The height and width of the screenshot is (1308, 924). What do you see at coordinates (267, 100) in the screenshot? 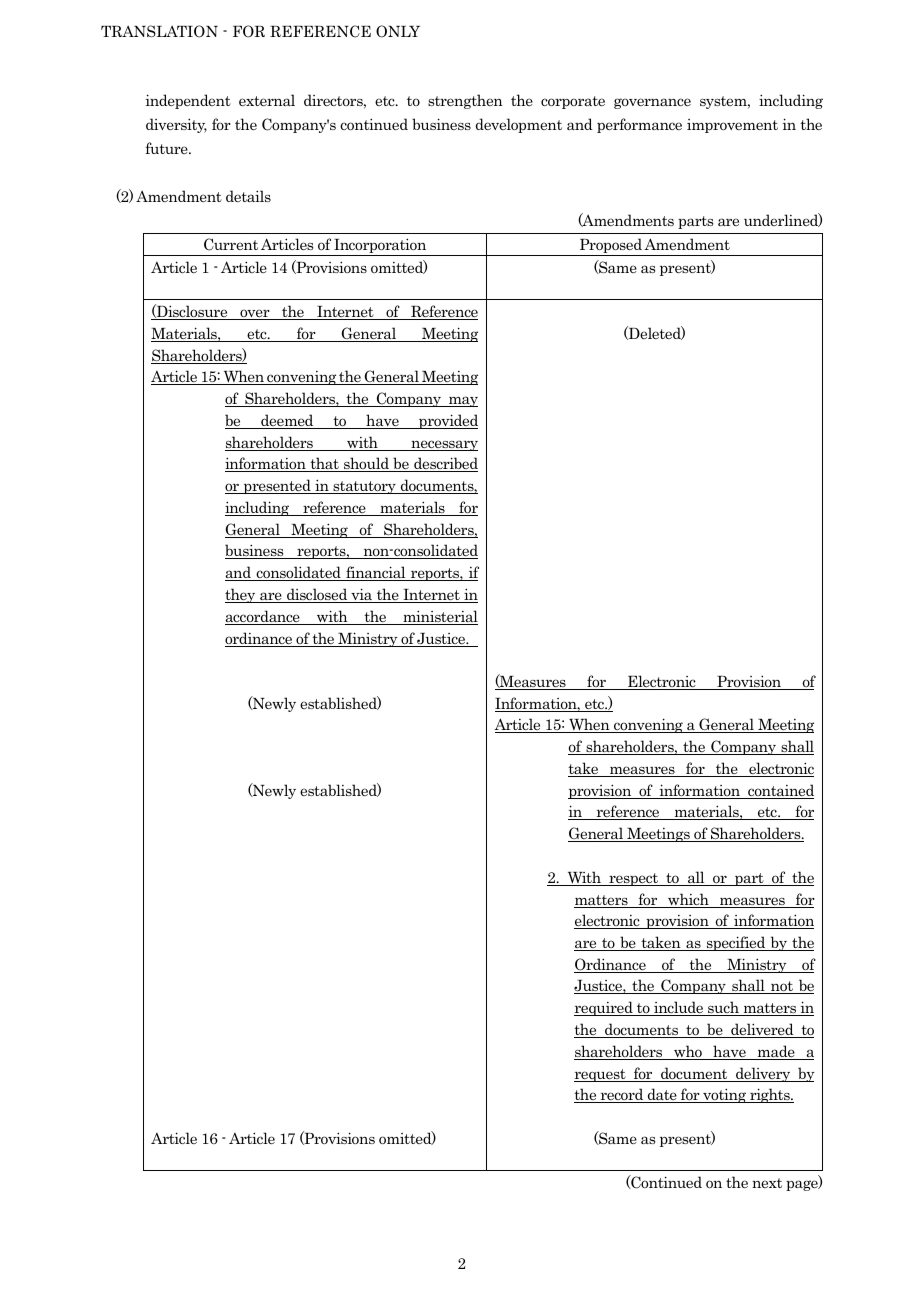
I see `external` at bounding box center [267, 100].
